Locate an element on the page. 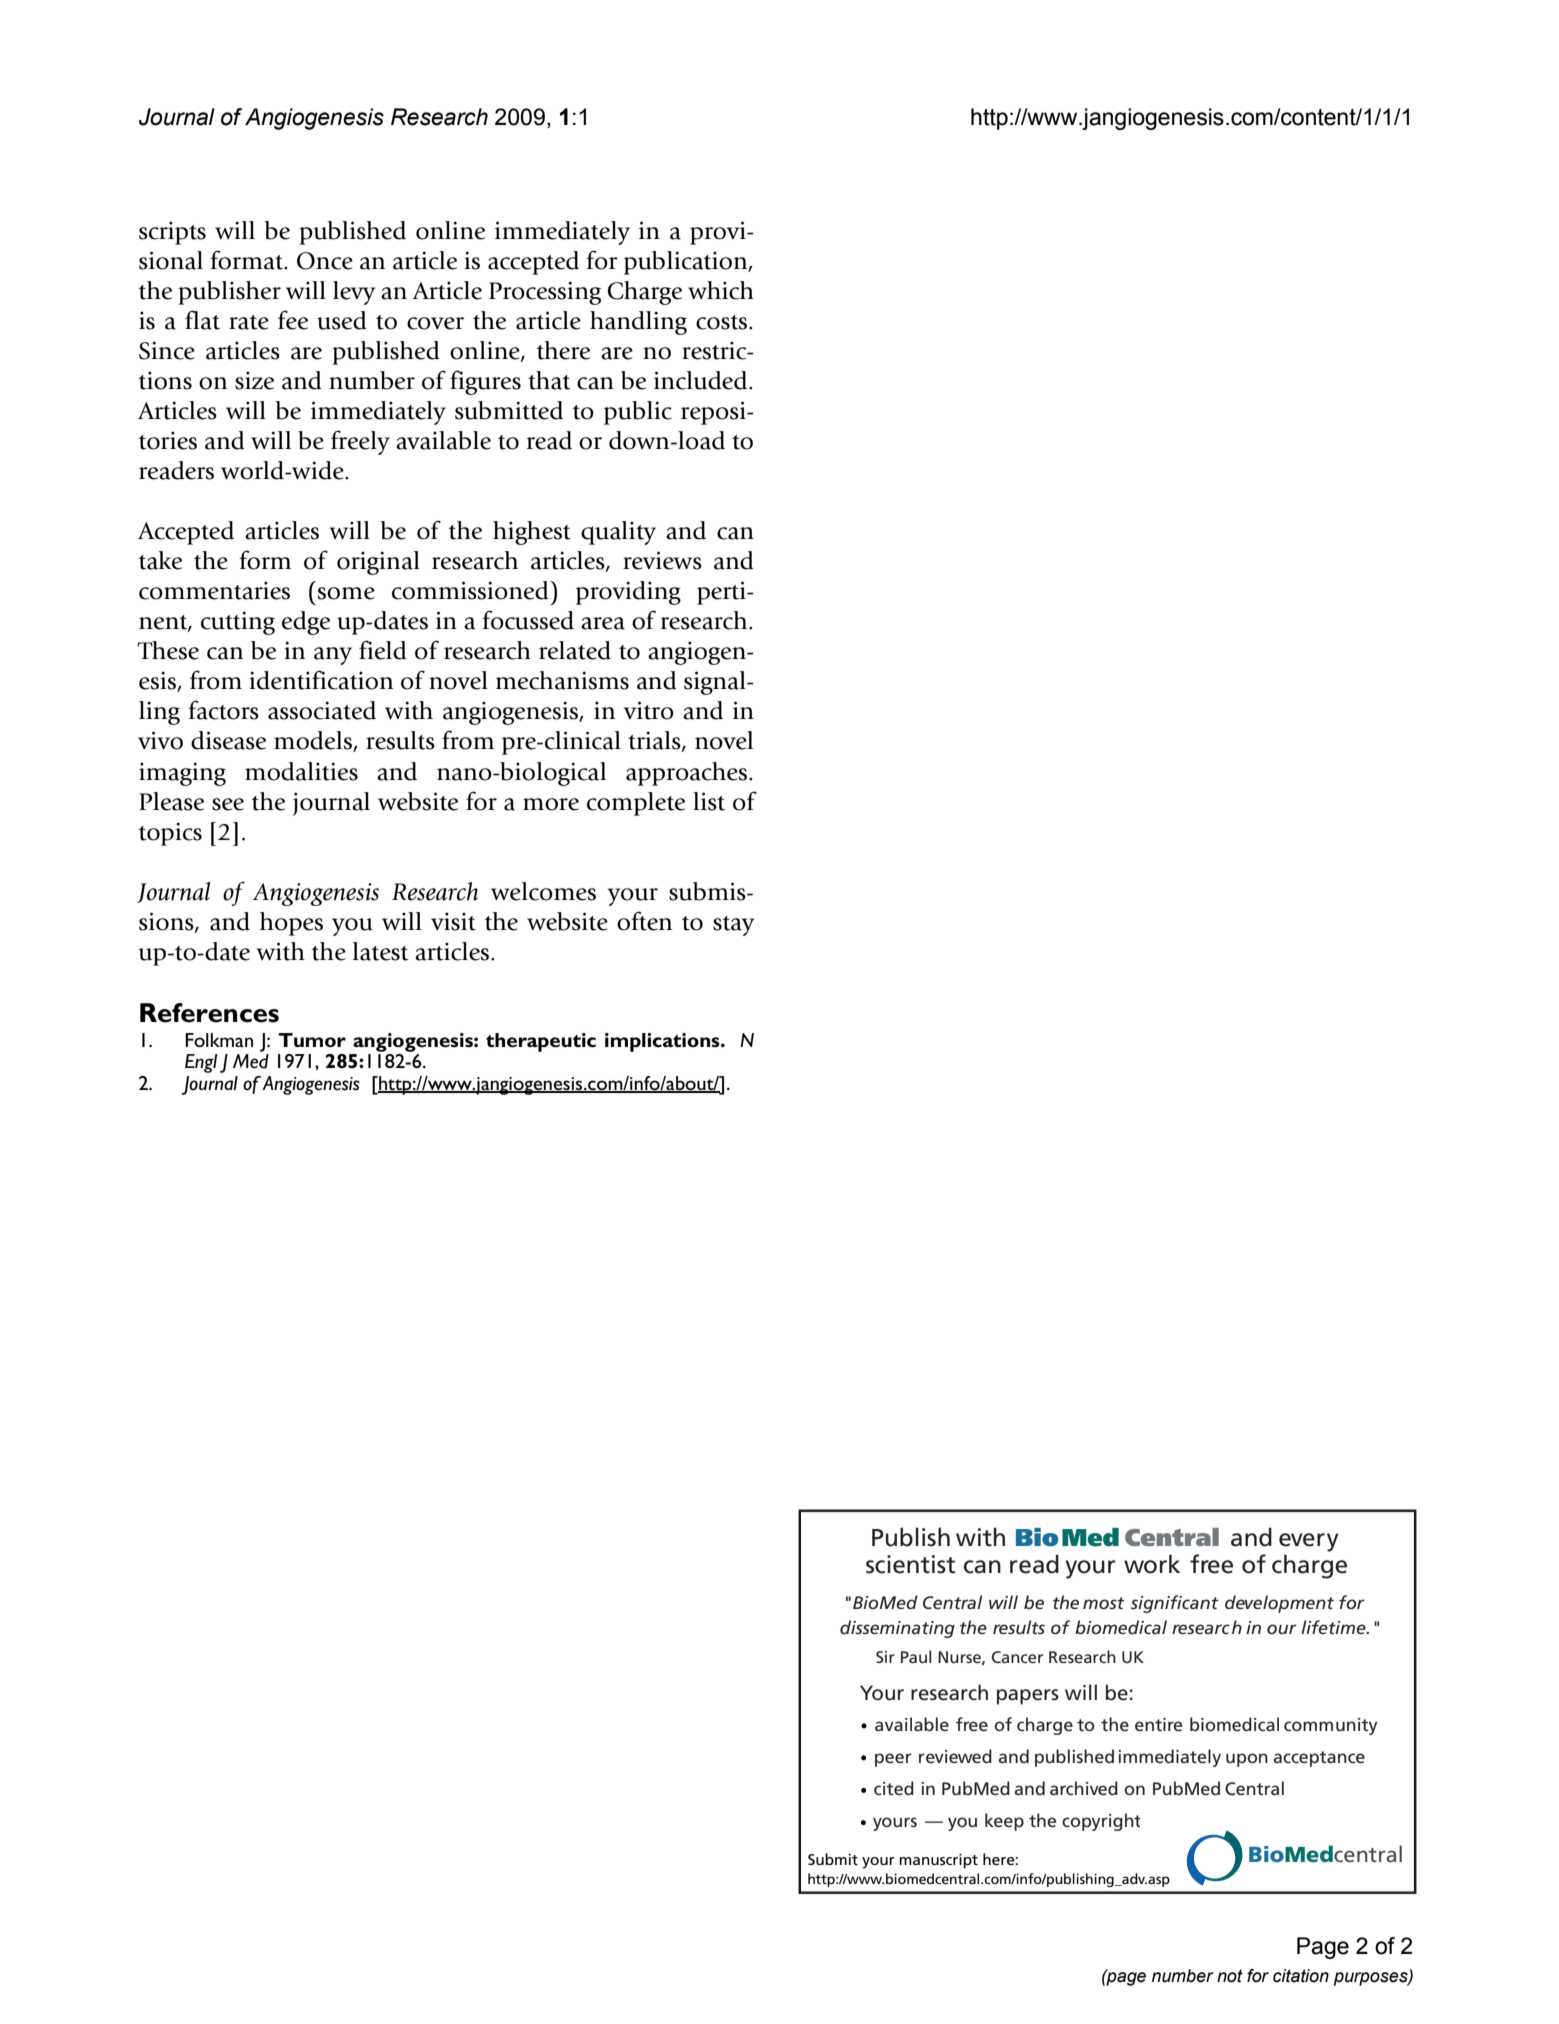  not is located at coordinates (1230, 1976).
